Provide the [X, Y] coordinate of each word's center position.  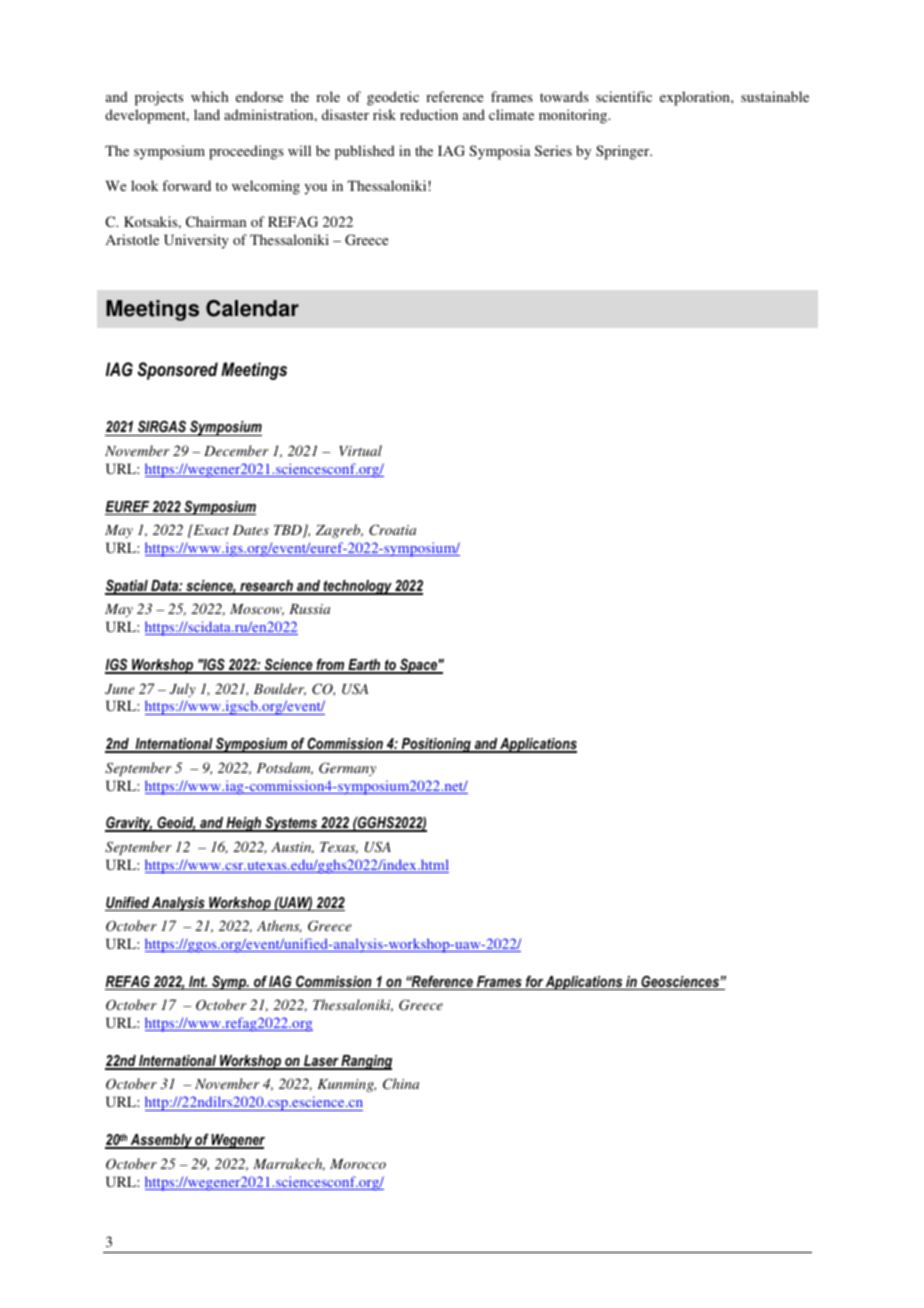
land [207, 114]
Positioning [436, 745]
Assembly [161, 1141]
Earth [364, 666]
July [183, 690]
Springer [624, 152]
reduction [429, 114]
